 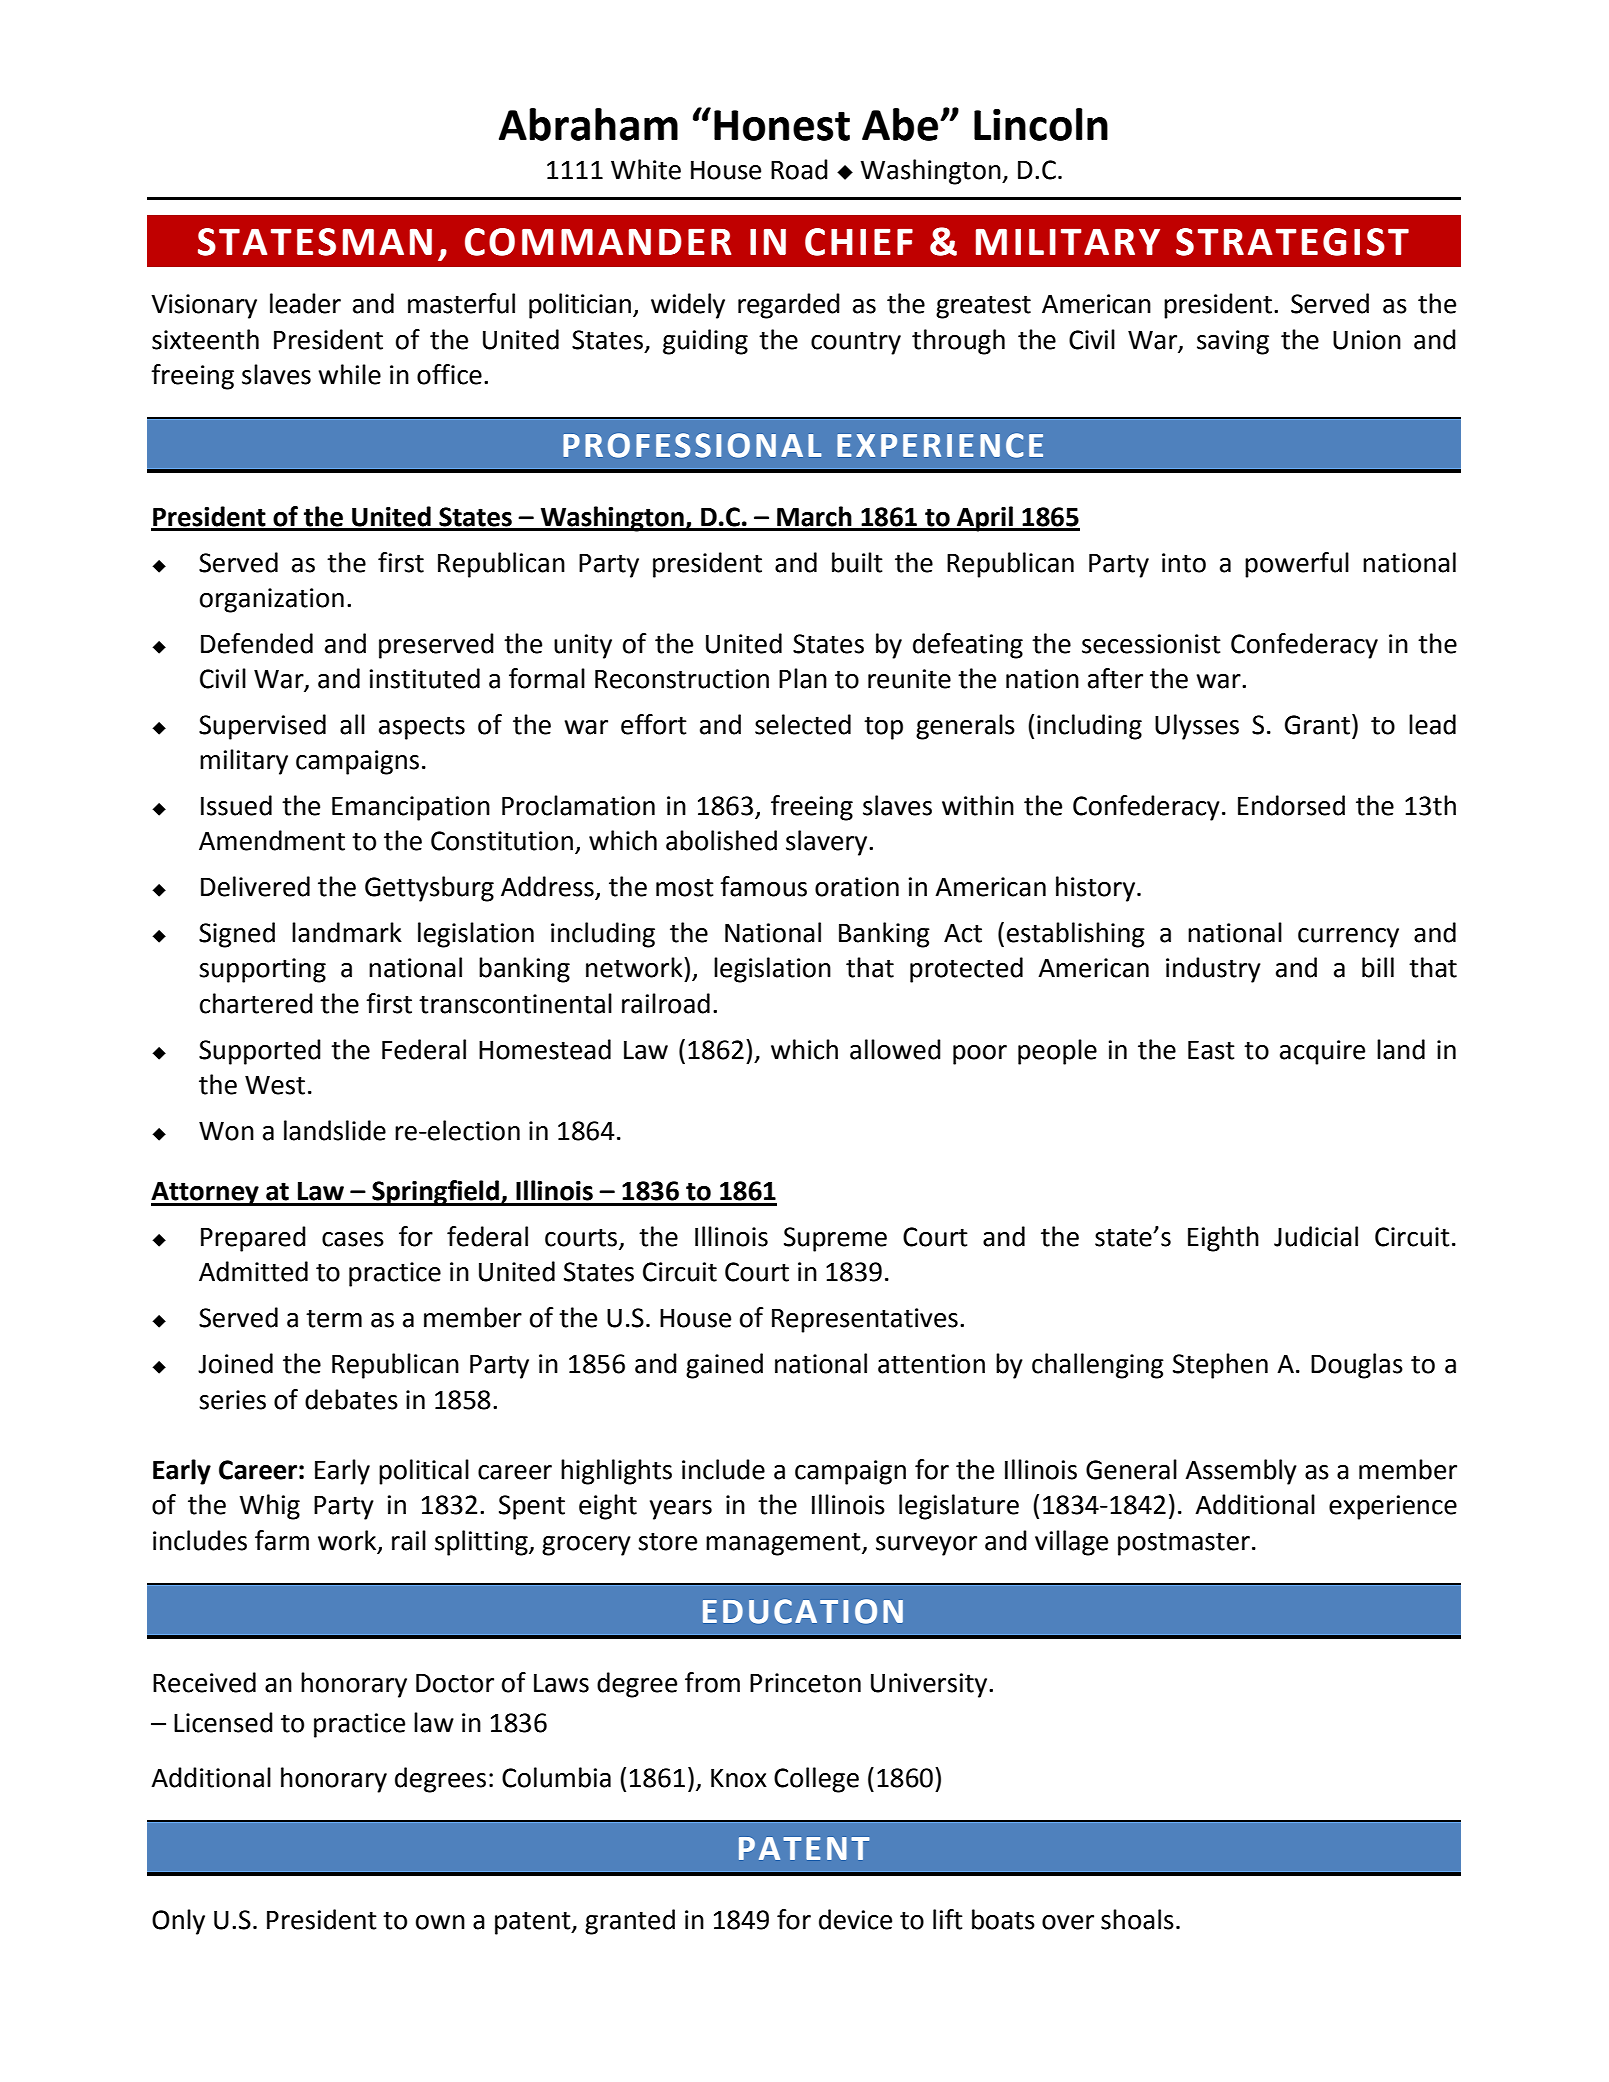 What do you see at coordinates (440, 1922) in the screenshot?
I see `own` at bounding box center [440, 1922].
